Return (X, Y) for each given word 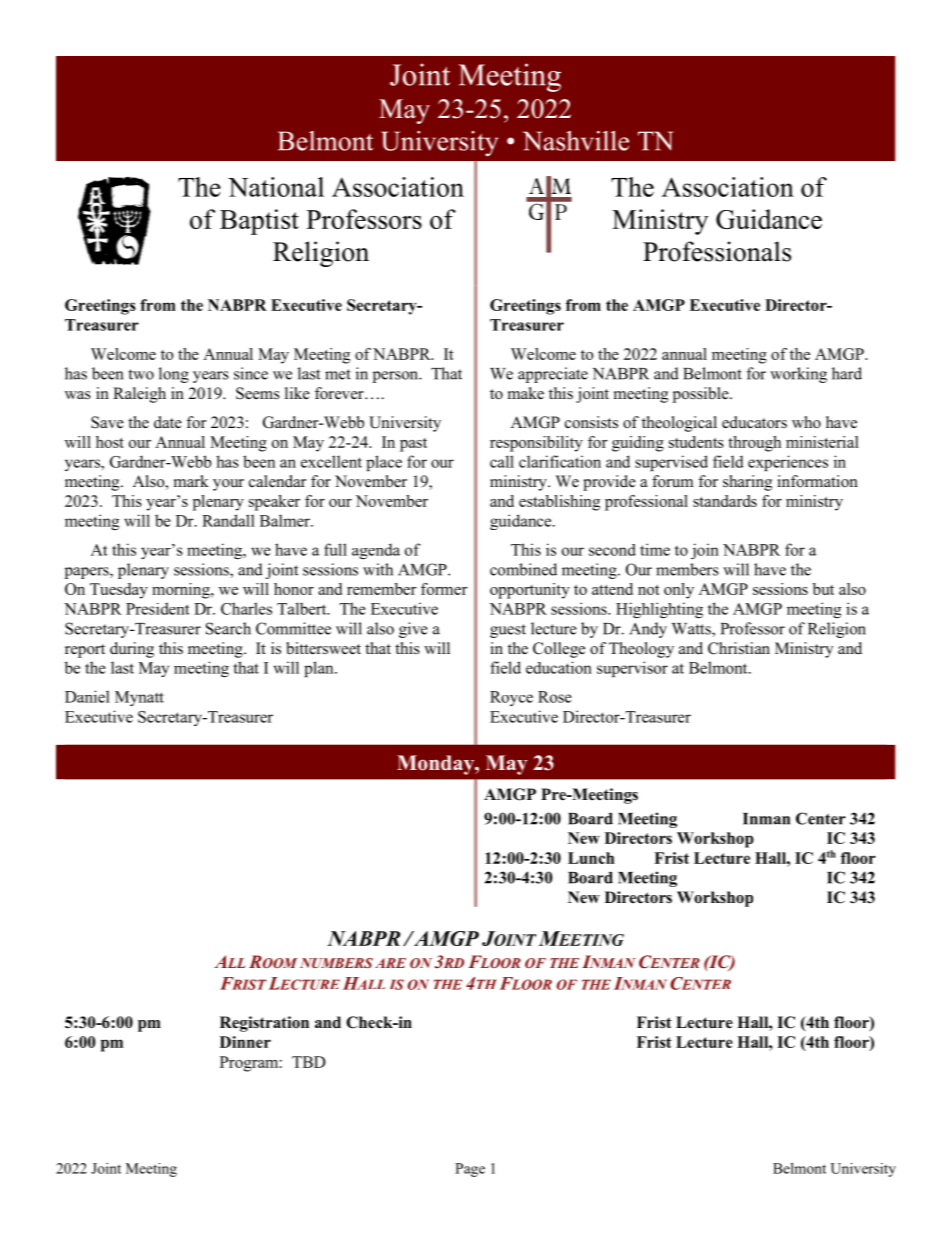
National (276, 187)
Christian (739, 648)
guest (508, 631)
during (132, 650)
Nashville (576, 141)
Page (470, 1170)
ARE (390, 963)
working (798, 375)
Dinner (245, 1042)
